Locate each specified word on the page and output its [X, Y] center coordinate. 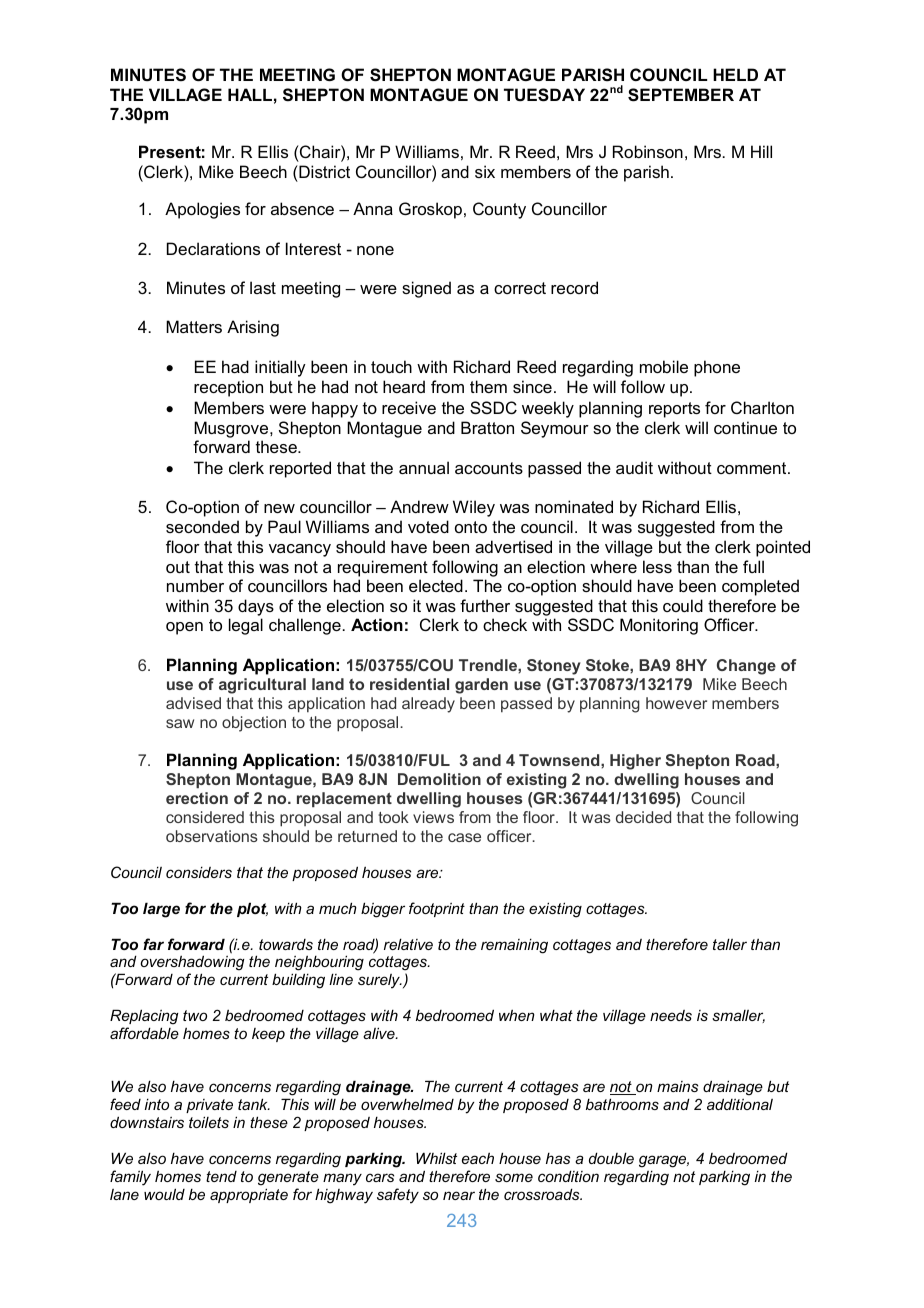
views [433, 817]
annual [424, 467]
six [485, 171]
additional [740, 1104]
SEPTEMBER [681, 95]
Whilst [436, 1158]
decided [643, 817]
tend [221, 1176]
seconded [202, 526]
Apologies [202, 210]
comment [753, 468]
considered [205, 817]
